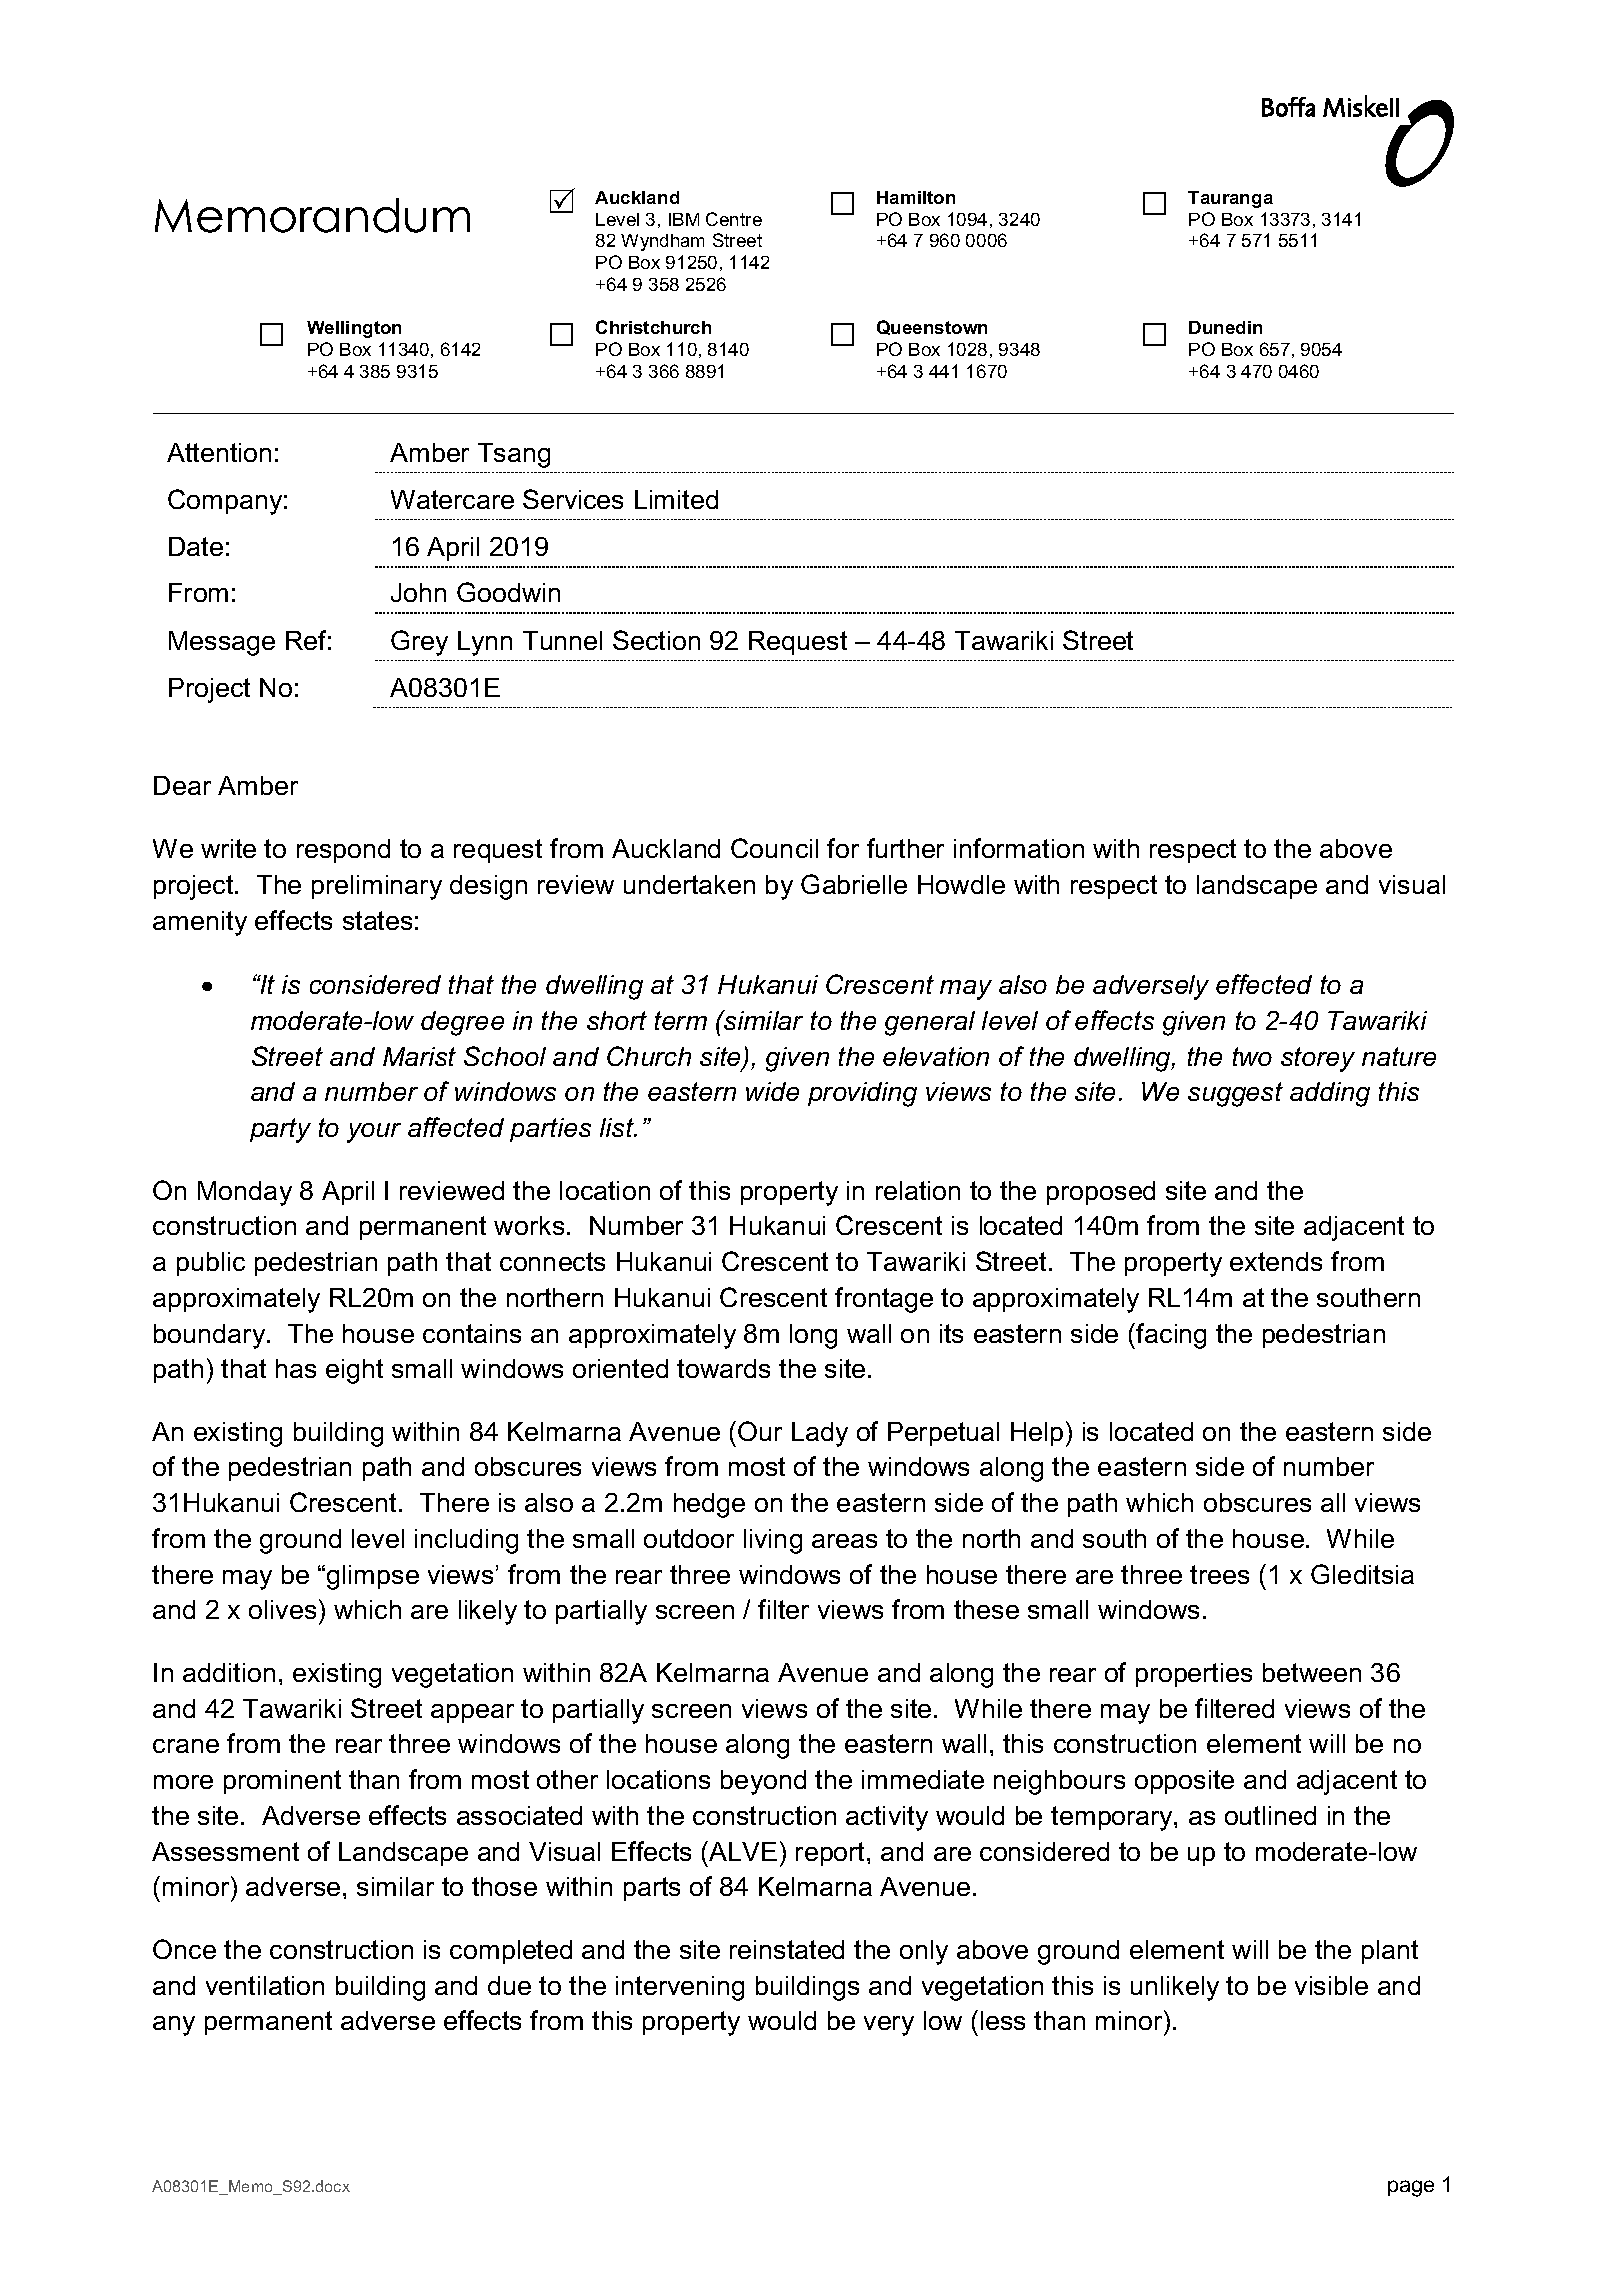  What do you see at coordinates (1230, 199) in the screenshot?
I see `Tauranga` at bounding box center [1230, 199].
